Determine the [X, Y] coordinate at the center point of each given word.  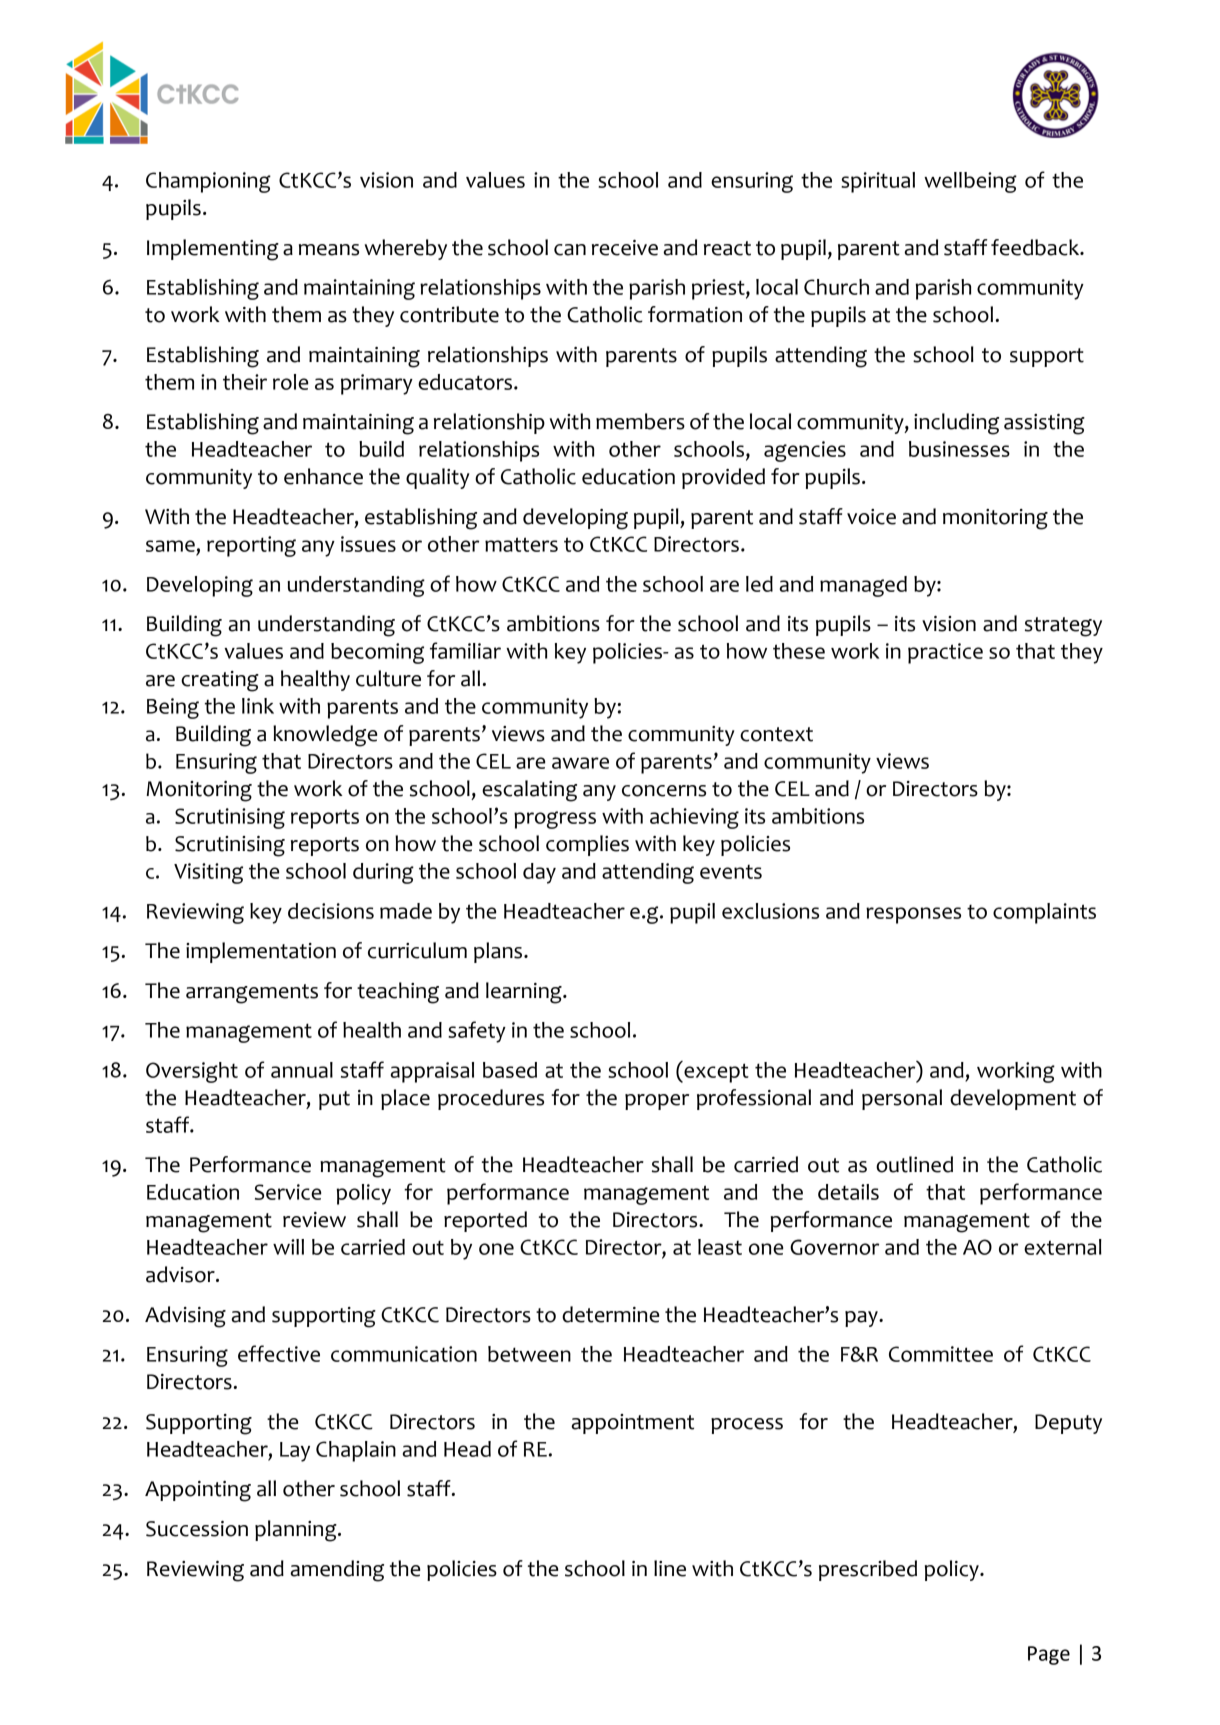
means [329, 250]
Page [1049, 1655]
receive [625, 248]
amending [337, 1571]
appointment [632, 1424]
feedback [1036, 247]
